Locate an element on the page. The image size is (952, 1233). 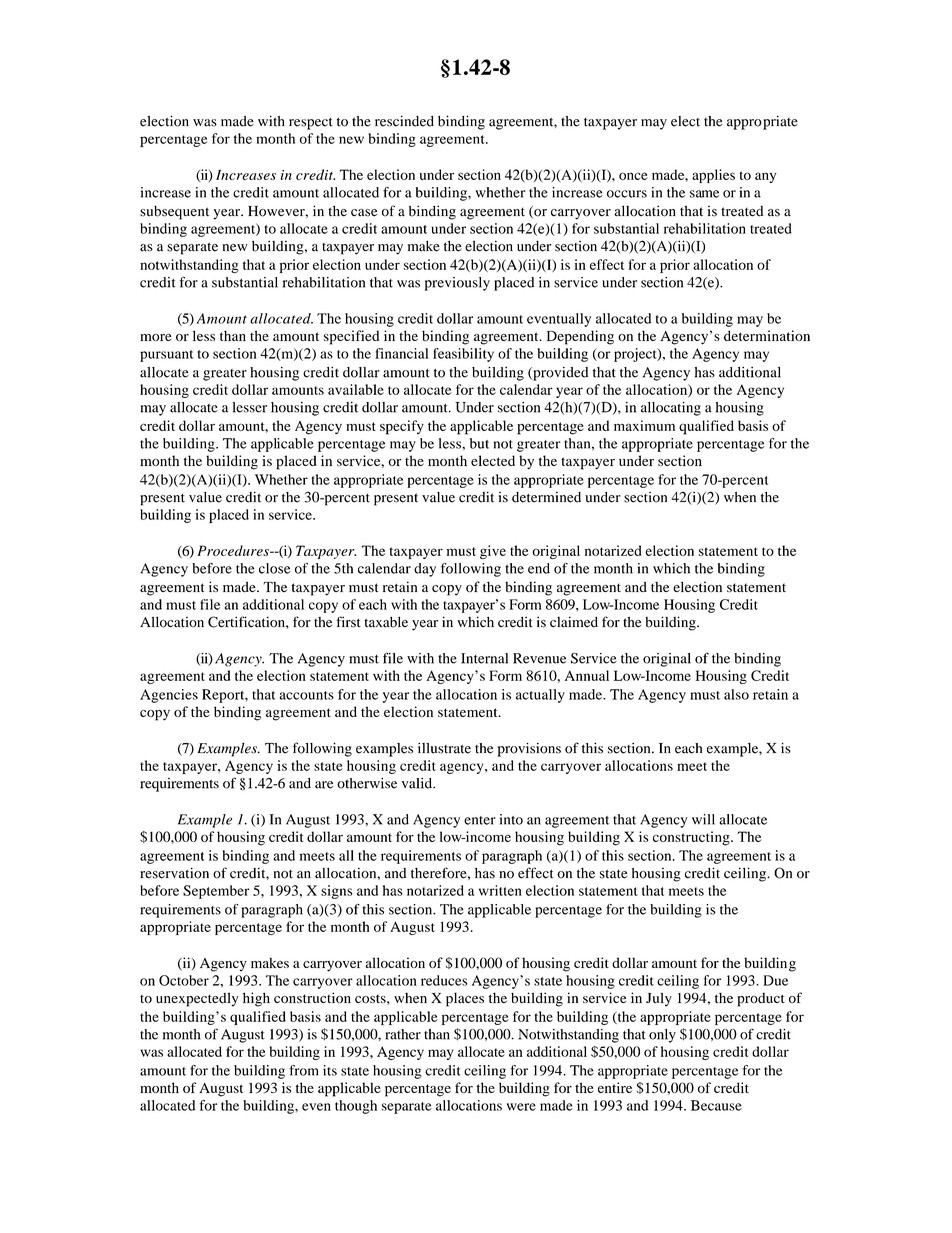
rescinded is located at coordinates (404, 121).
